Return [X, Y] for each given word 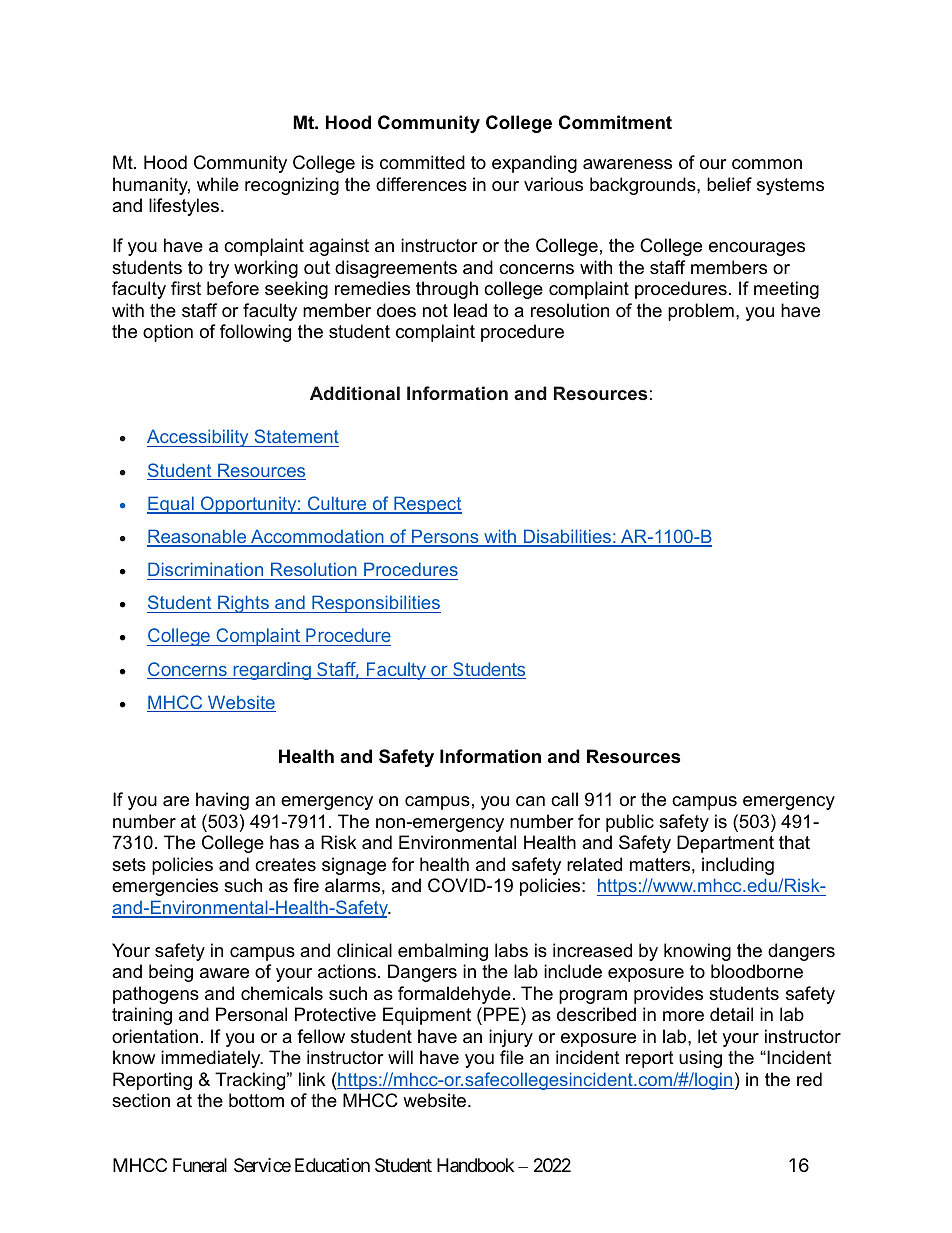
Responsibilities [375, 604]
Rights [243, 604]
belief [729, 184]
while [218, 184]
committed [422, 162]
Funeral [200, 1165]
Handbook [475, 1165]
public [630, 823]
